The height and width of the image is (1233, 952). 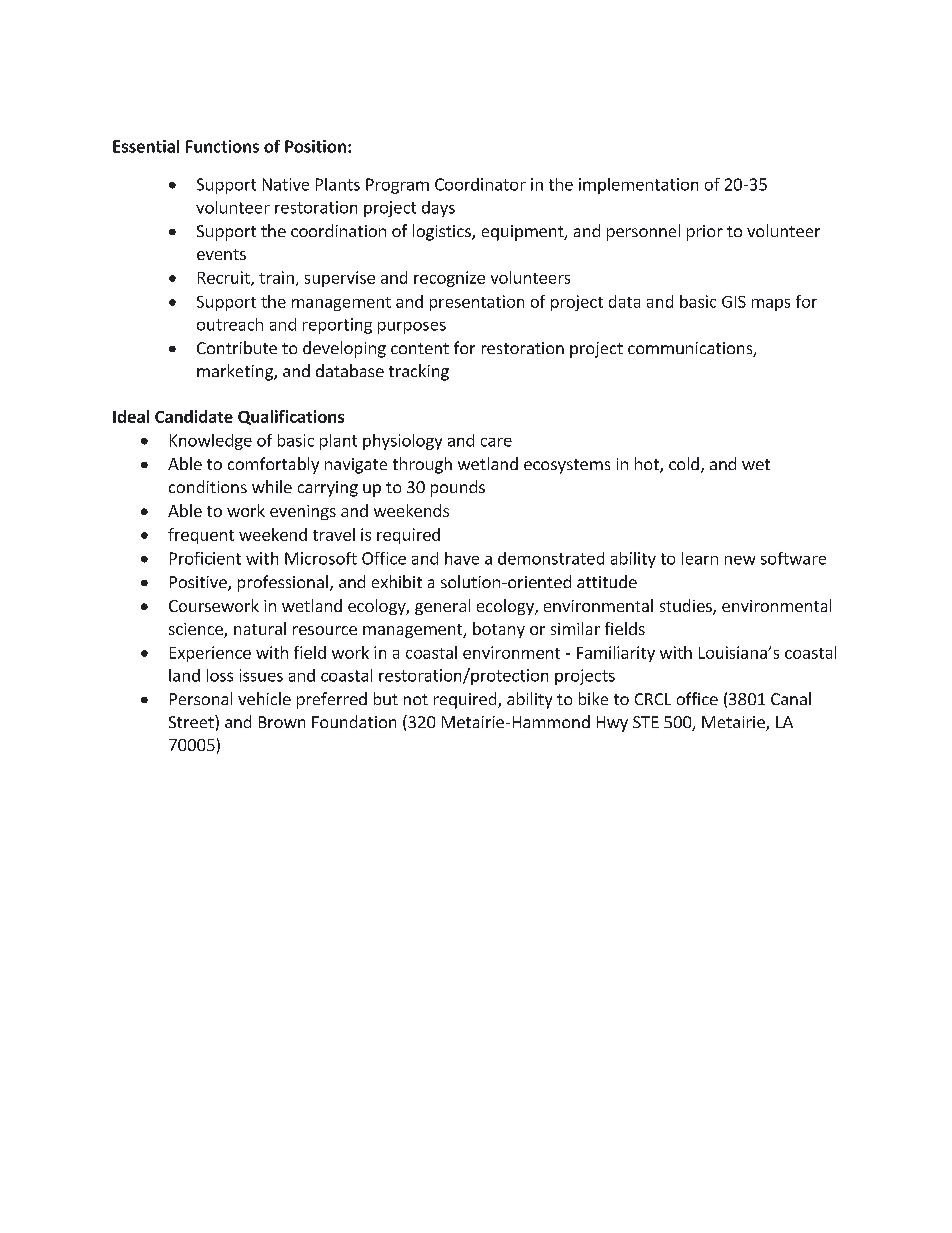 I want to click on care, so click(x=496, y=442).
